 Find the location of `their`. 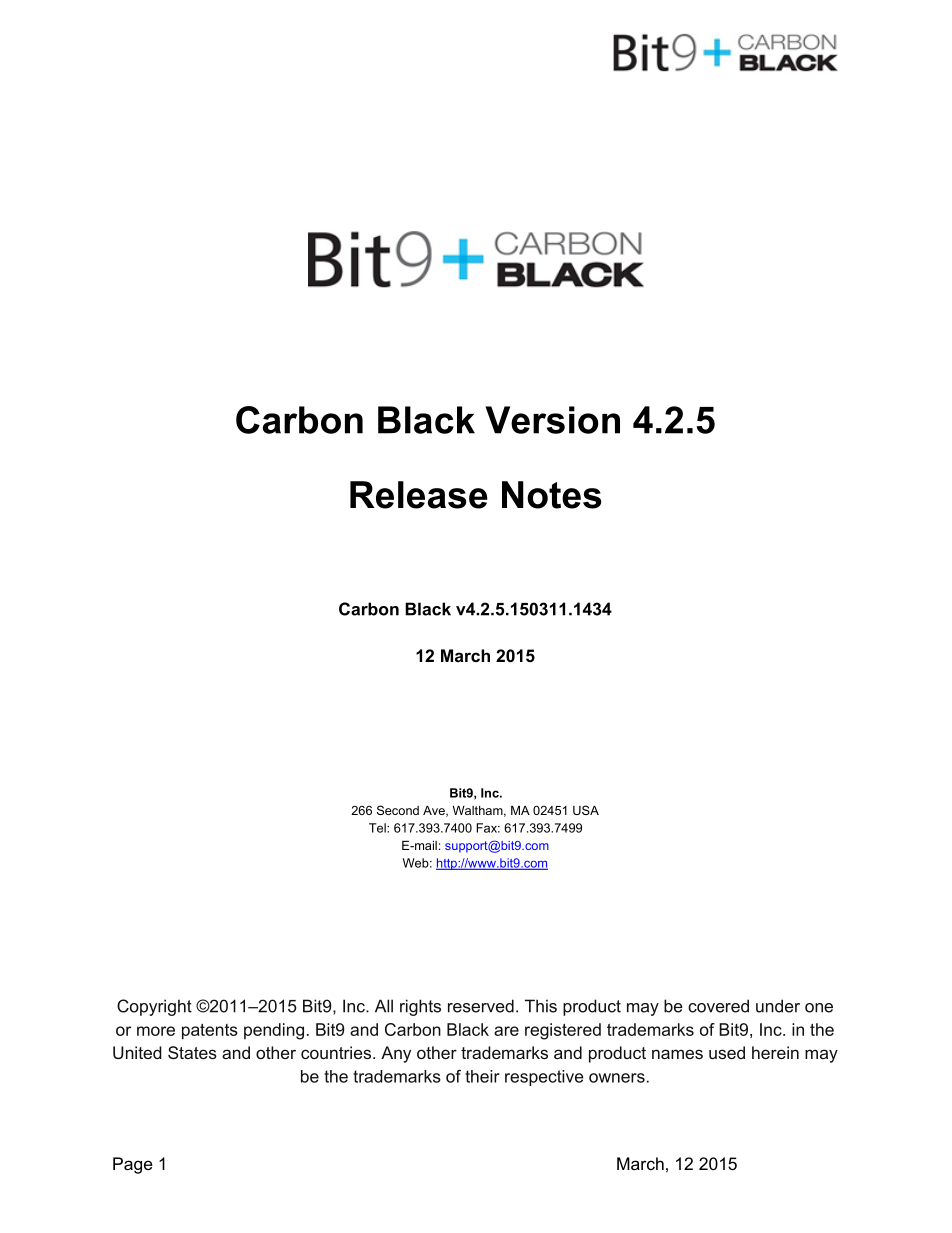

their is located at coordinates (482, 1076).
